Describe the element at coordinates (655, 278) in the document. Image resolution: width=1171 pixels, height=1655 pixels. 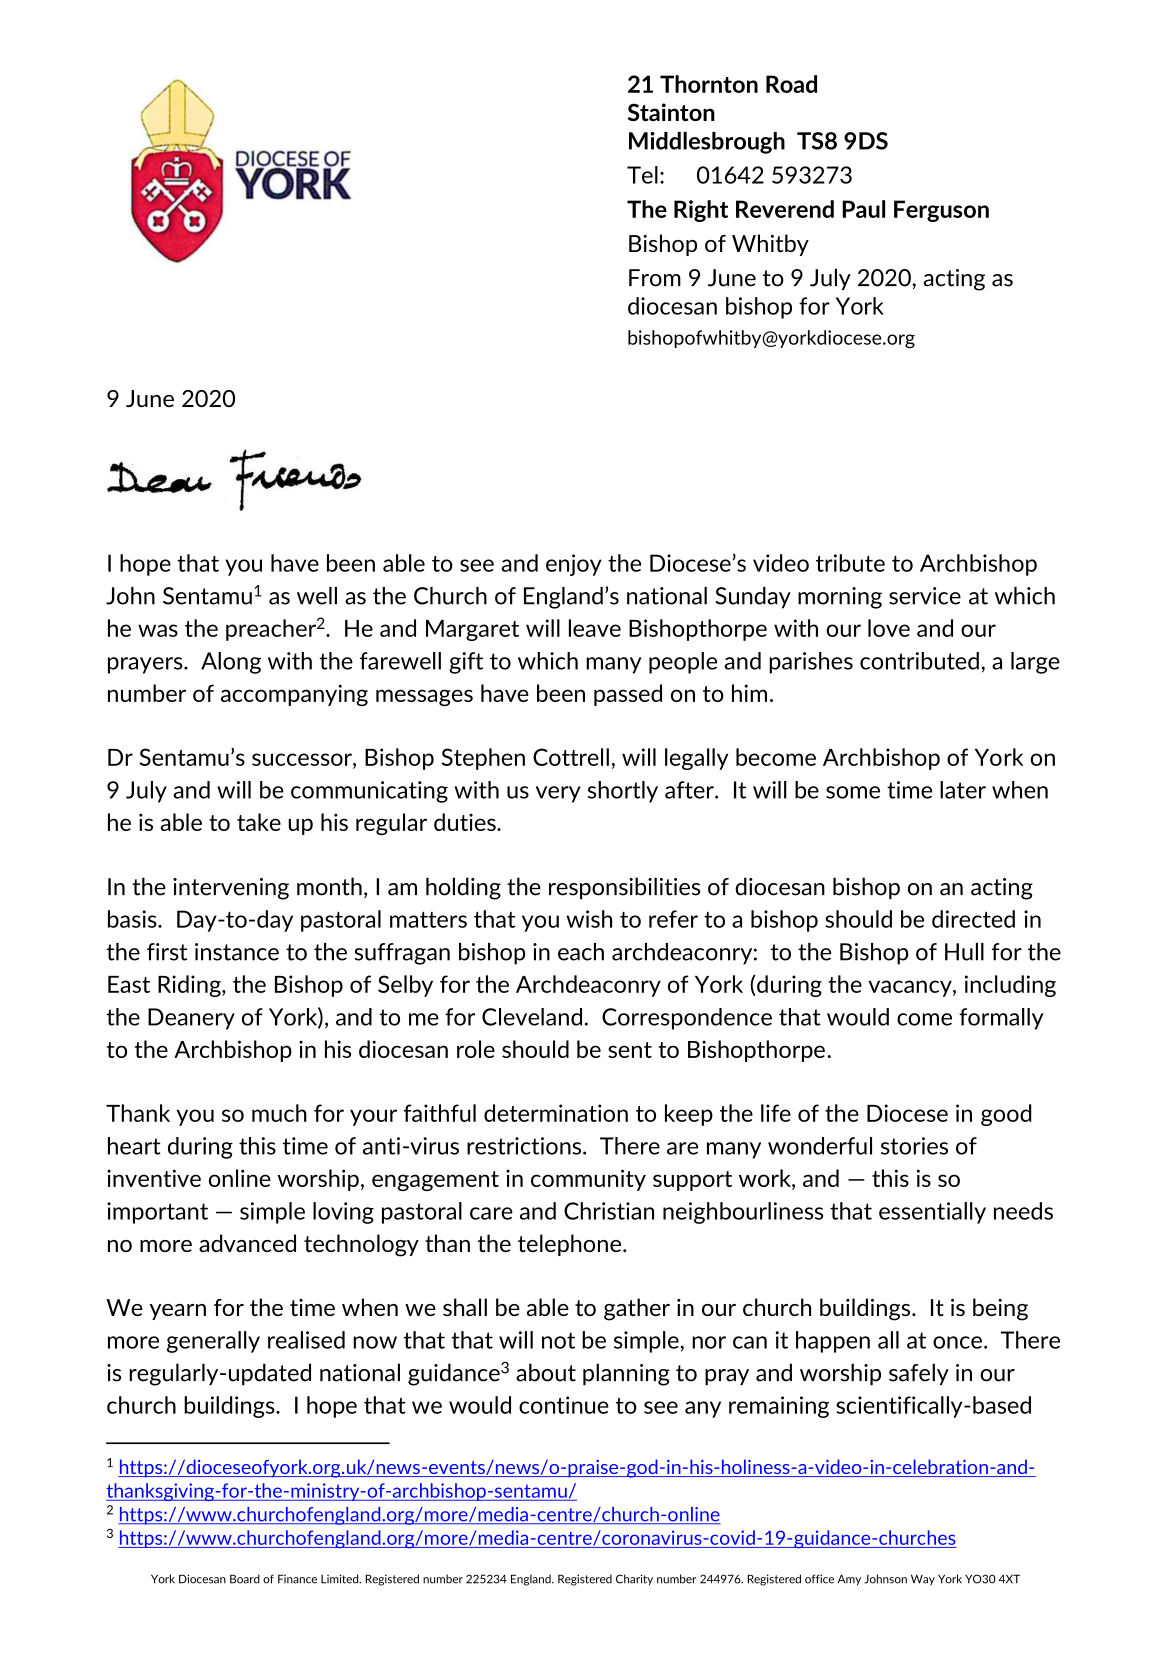
I see `From` at that location.
